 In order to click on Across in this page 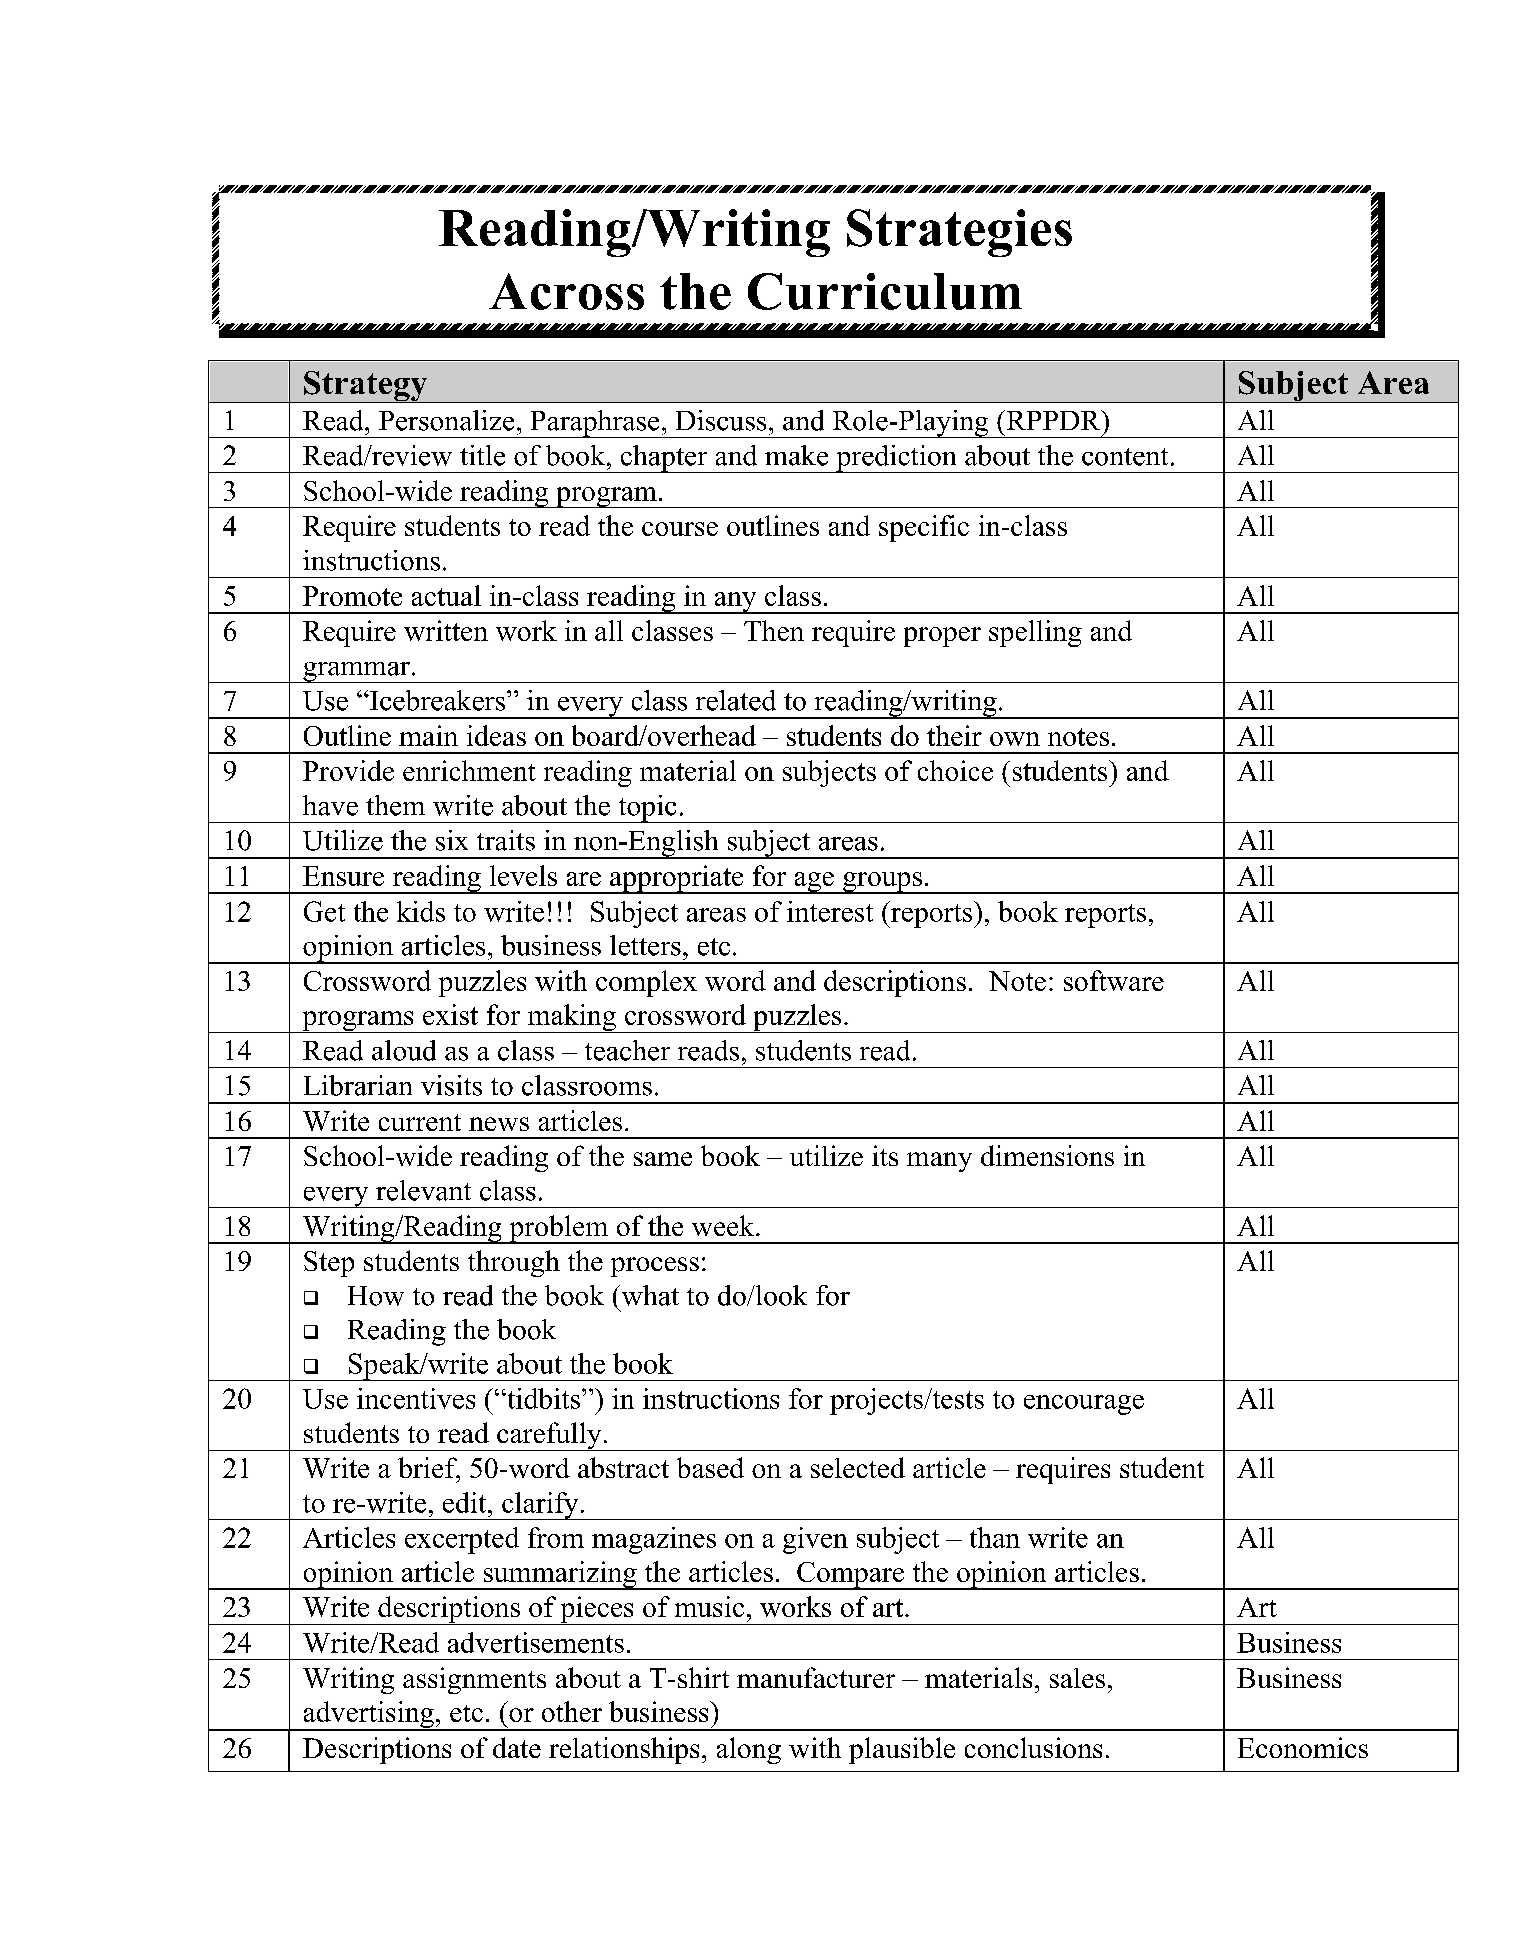, I will do `click(566, 291)`.
